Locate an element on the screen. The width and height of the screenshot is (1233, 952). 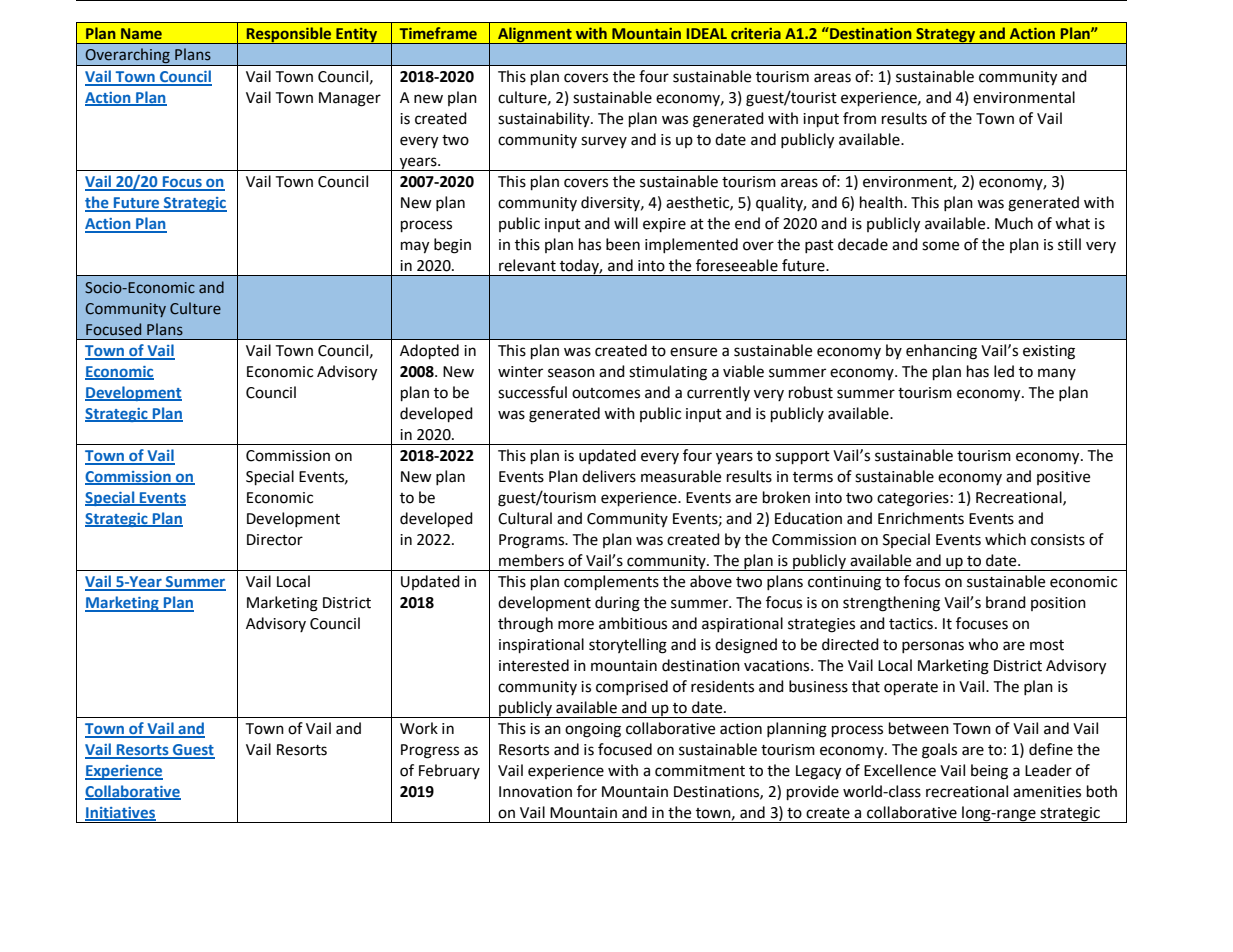
brand is located at coordinates (1006, 602).
